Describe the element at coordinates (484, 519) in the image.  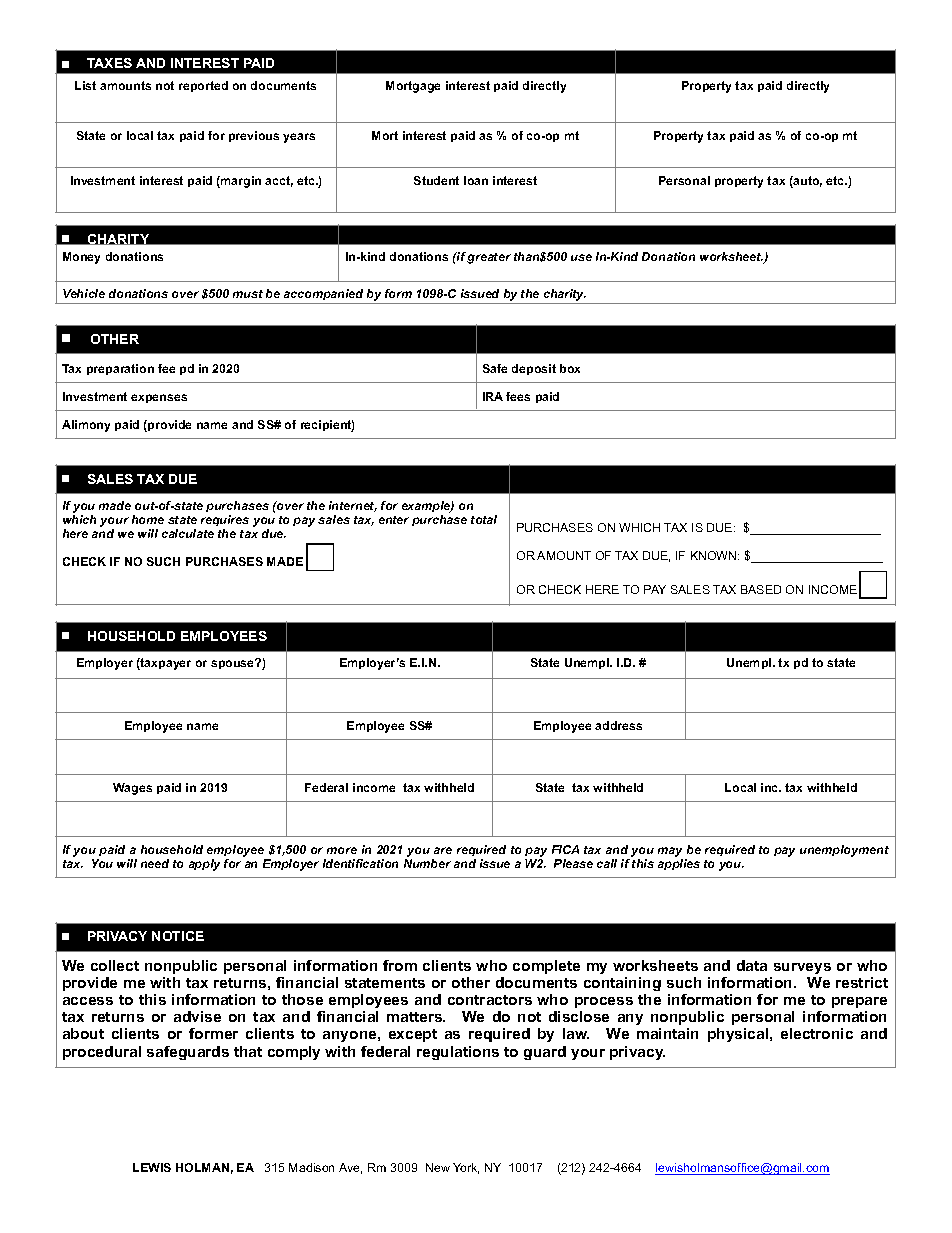
I see `total` at that location.
